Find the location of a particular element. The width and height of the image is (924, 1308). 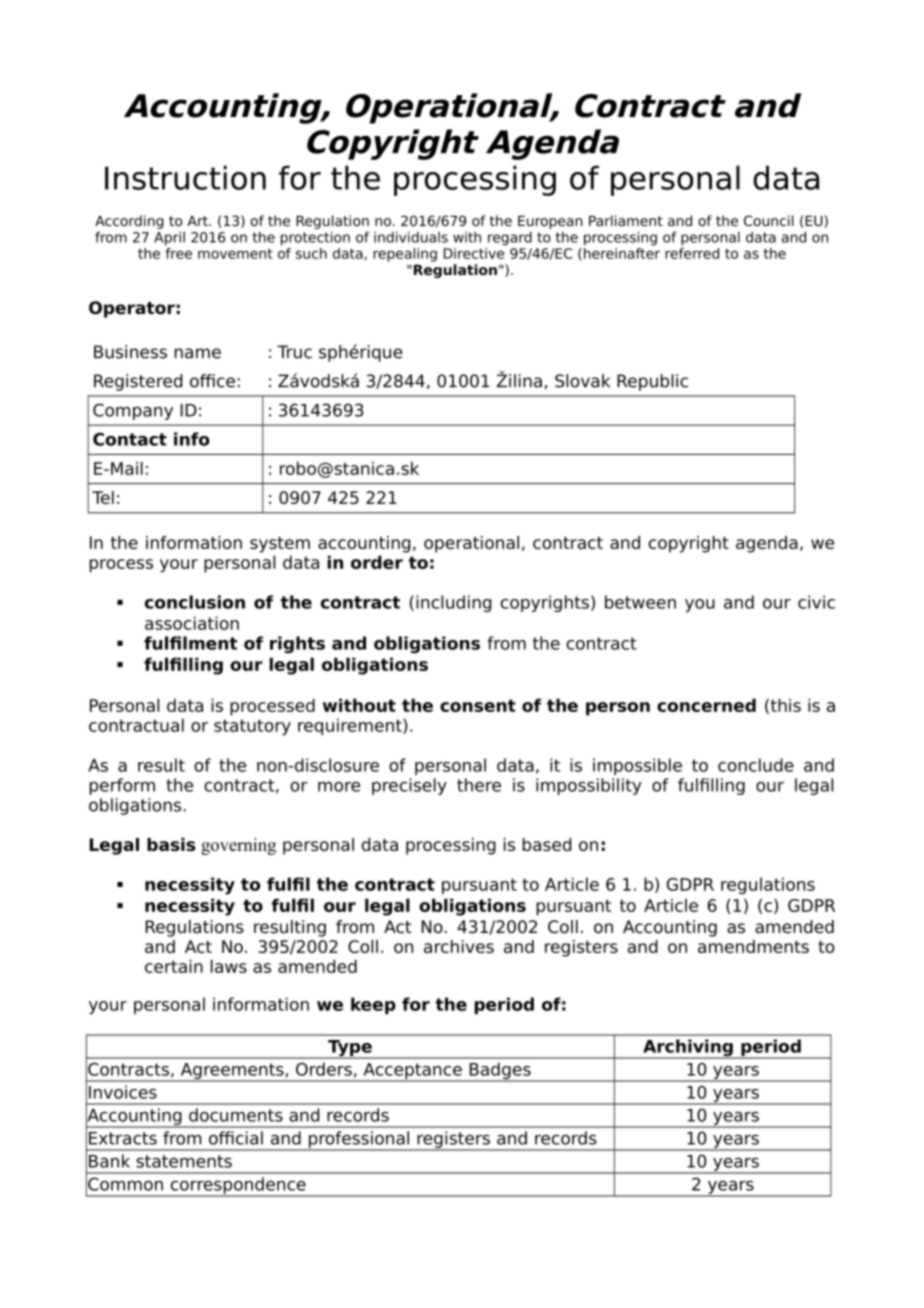

free is located at coordinates (178, 253).
